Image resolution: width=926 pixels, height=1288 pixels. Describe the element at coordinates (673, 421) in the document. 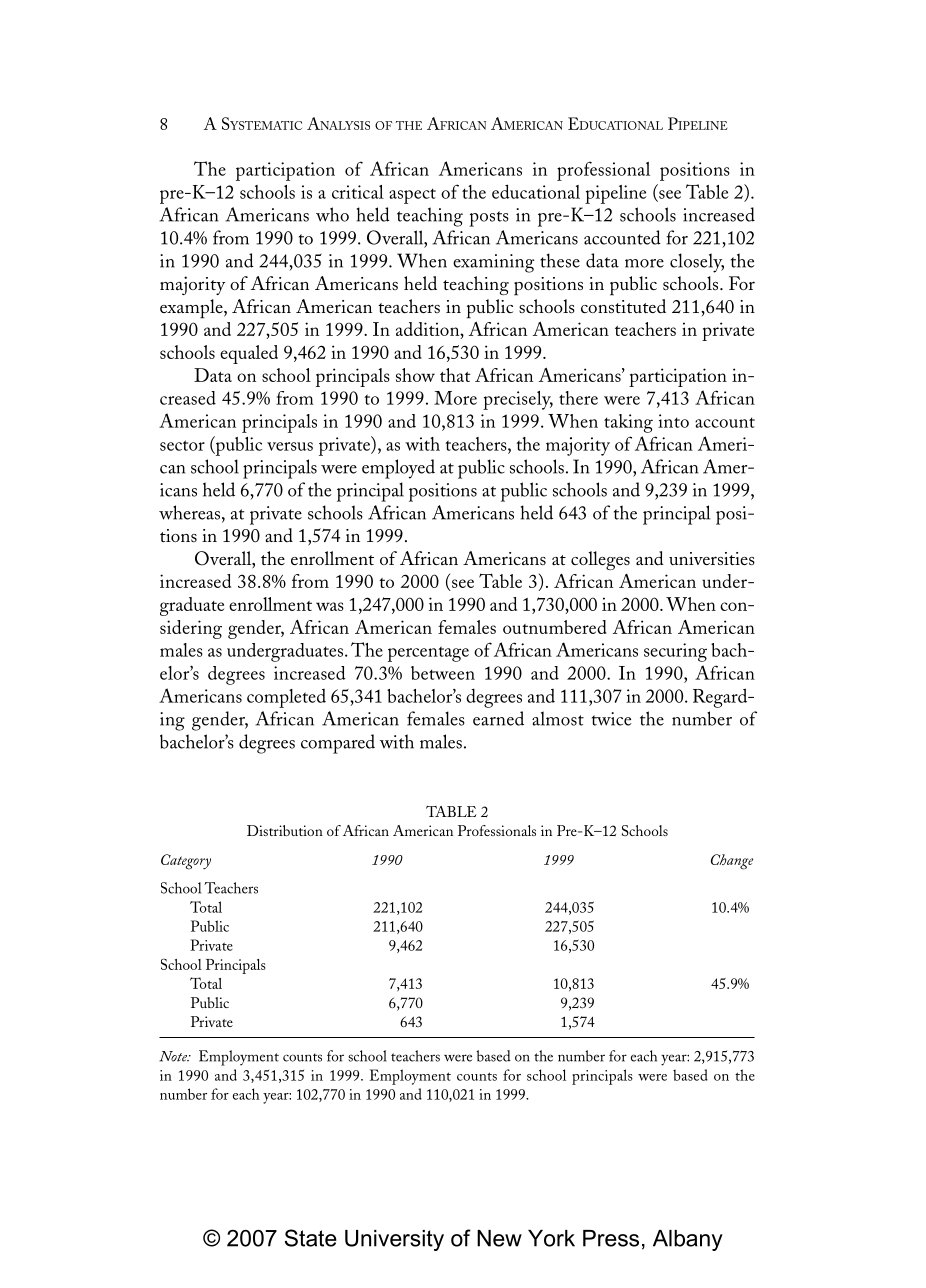

I see `into` at that location.
